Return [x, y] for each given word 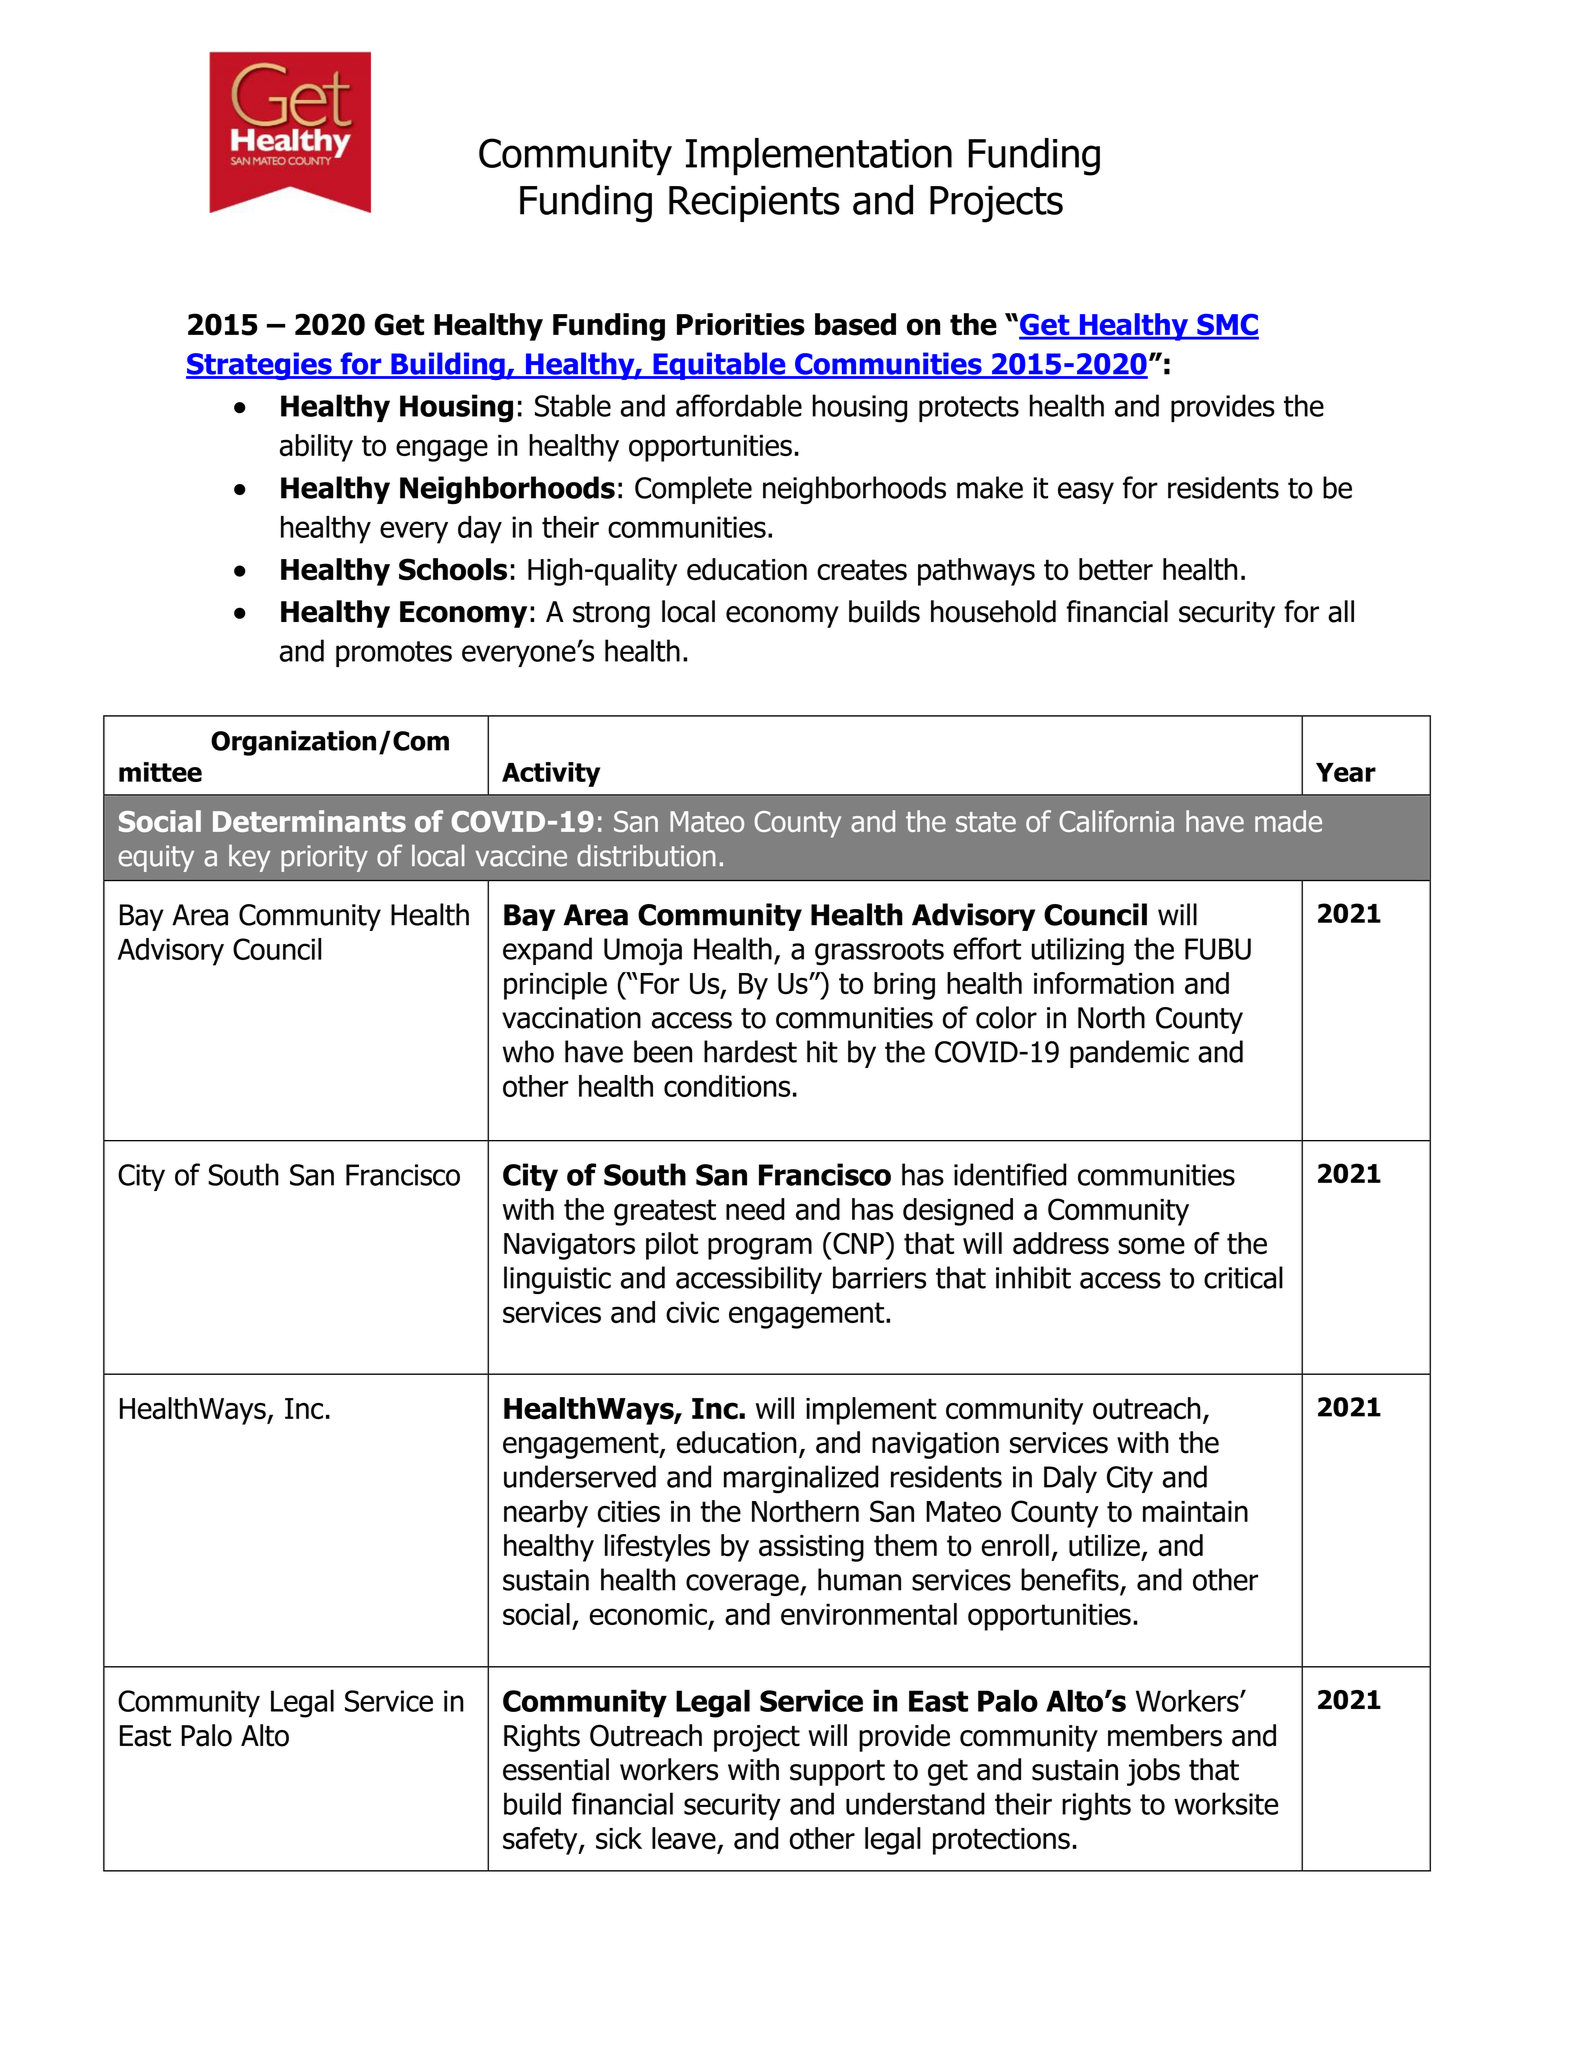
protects [969, 409]
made [1288, 821]
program [760, 1248]
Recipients [754, 204]
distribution [646, 855]
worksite [1226, 1803]
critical [1243, 1277]
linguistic [557, 1280]
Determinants [309, 821]
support [837, 1773]
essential [556, 1769]
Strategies [260, 366]
